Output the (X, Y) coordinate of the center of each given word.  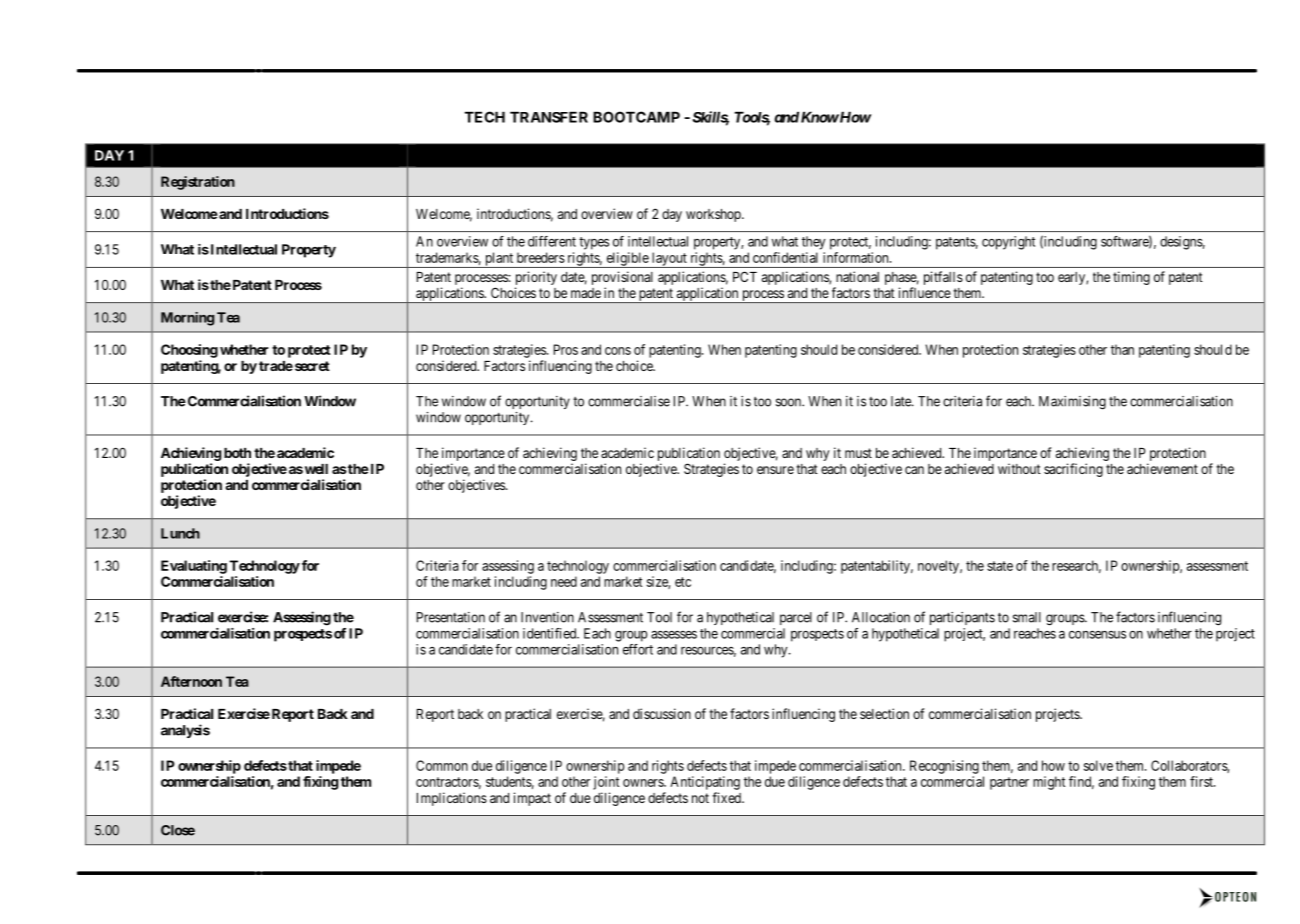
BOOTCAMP (636, 117)
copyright (1008, 243)
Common (442, 765)
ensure (775, 470)
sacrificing (1073, 470)
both (237, 453)
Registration (198, 183)
